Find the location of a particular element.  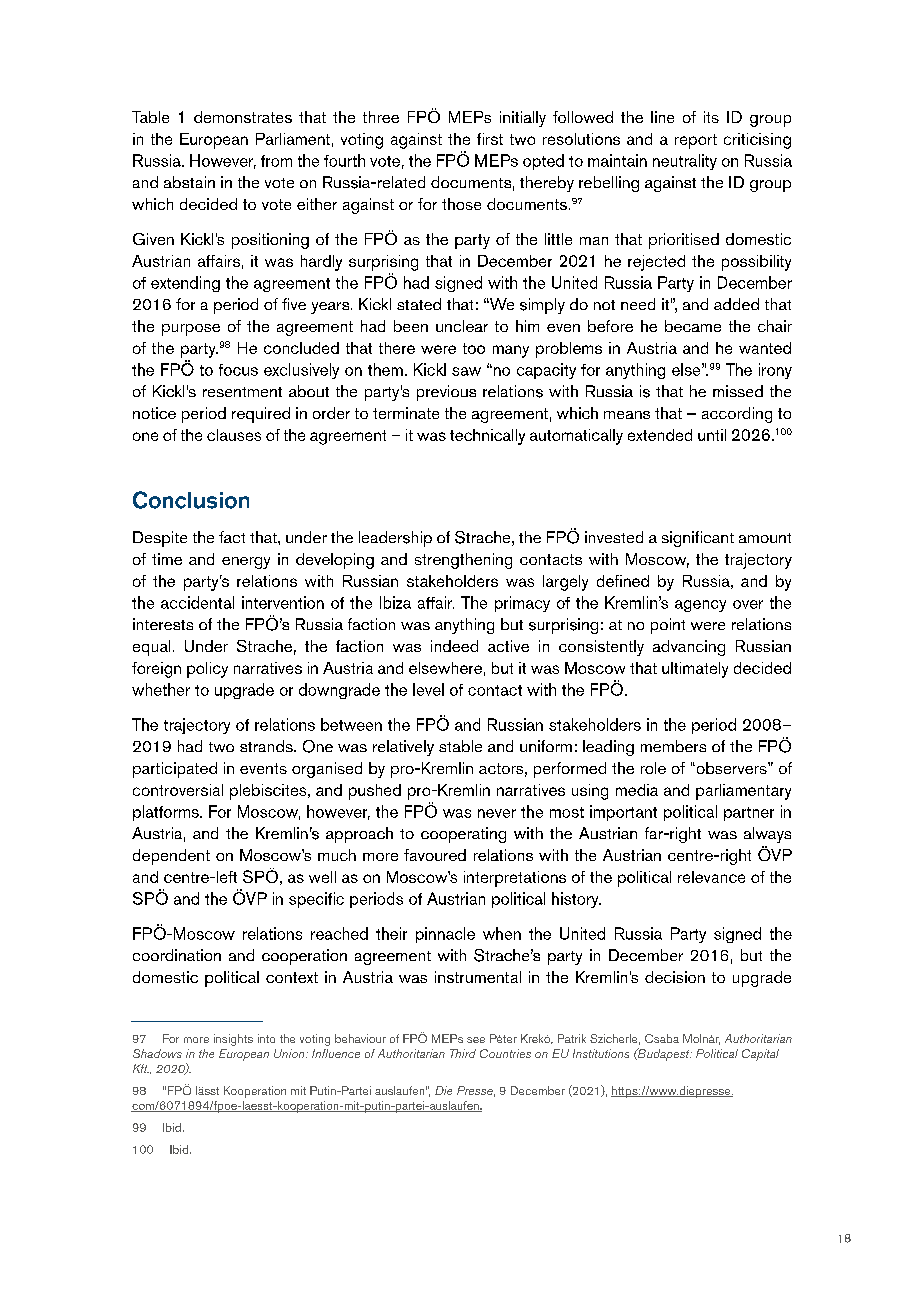

insights is located at coordinates (233, 1040).
